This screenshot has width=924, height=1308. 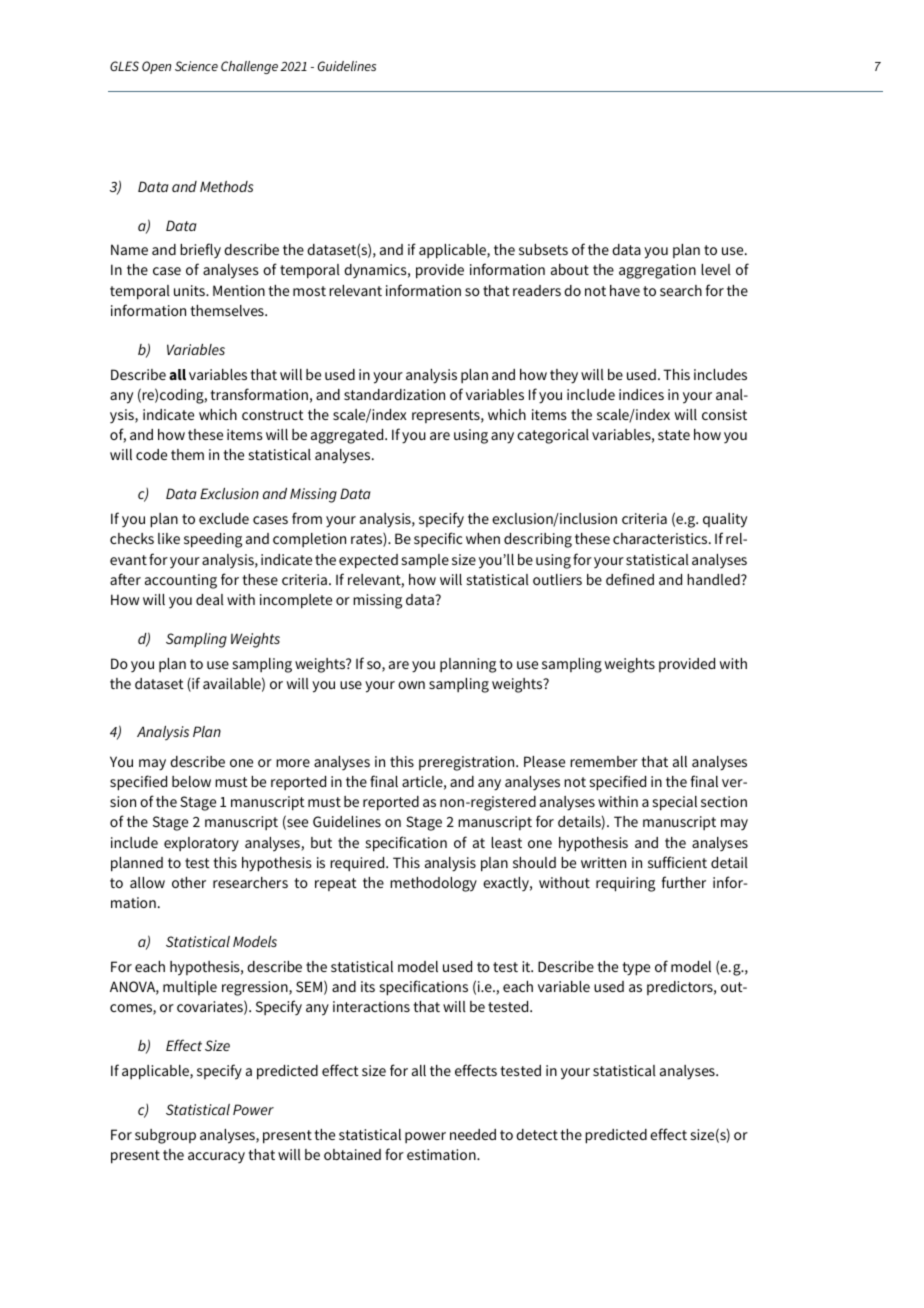 I want to click on standardization, so click(x=394, y=394).
